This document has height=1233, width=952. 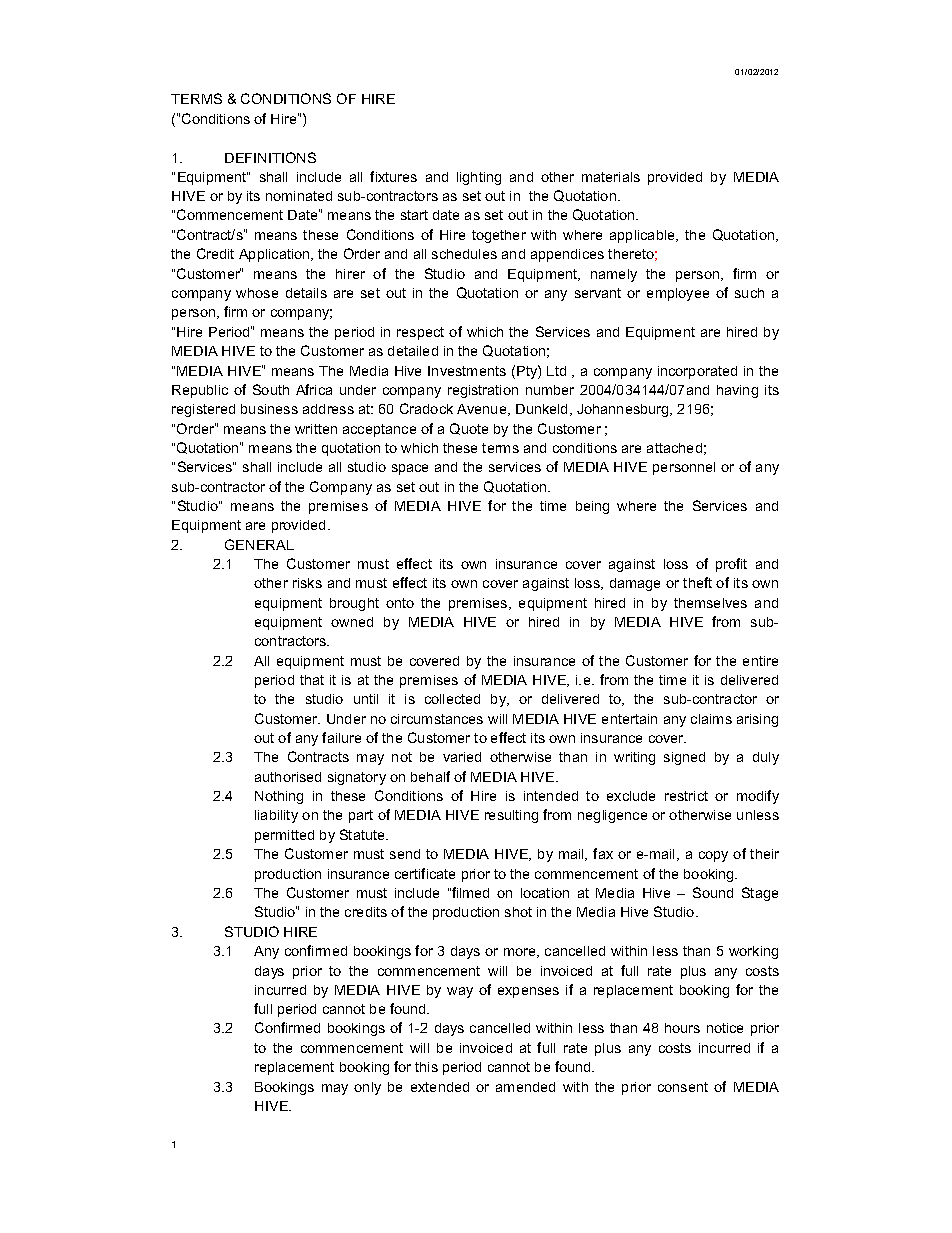 What do you see at coordinates (271, 389) in the document?
I see `South` at bounding box center [271, 389].
